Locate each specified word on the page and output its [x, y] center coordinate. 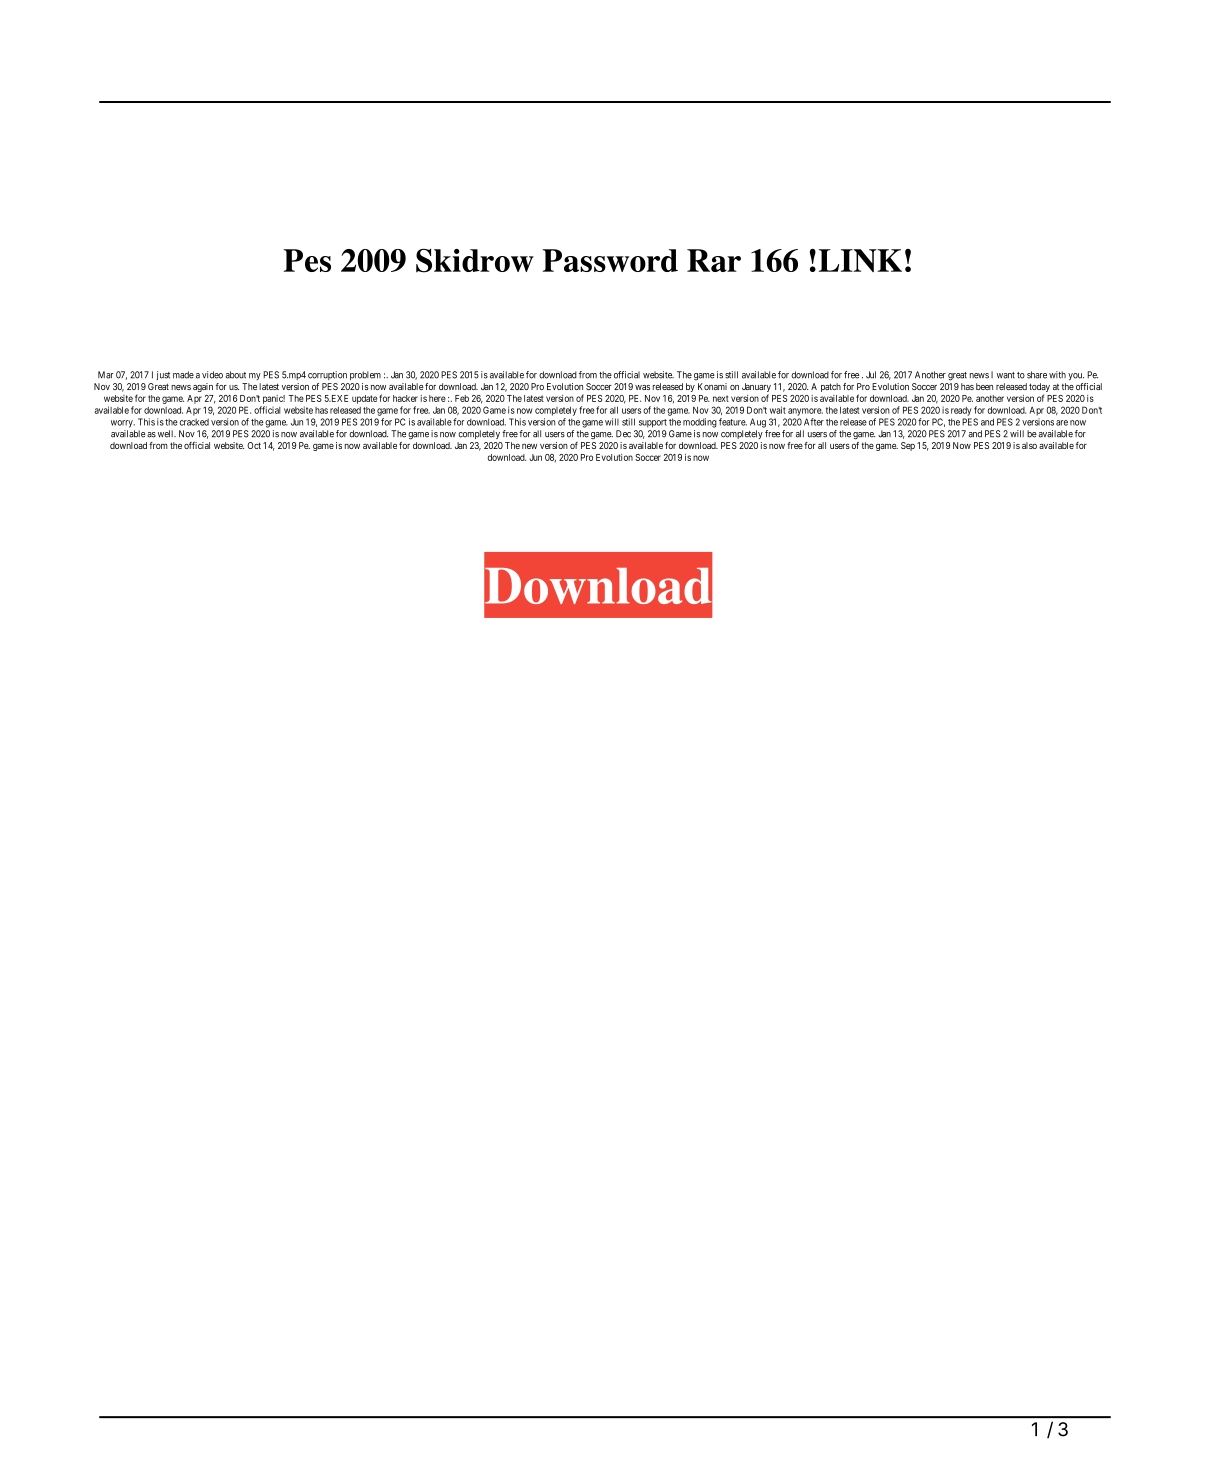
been [984, 386]
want [1006, 375]
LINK [860, 260]
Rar [714, 260]
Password [610, 260]
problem [365, 375]
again [203, 387]
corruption [327, 375]
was [642, 387]
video [212, 375]
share [1037, 375]
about [235, 375]
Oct [254, 445]
